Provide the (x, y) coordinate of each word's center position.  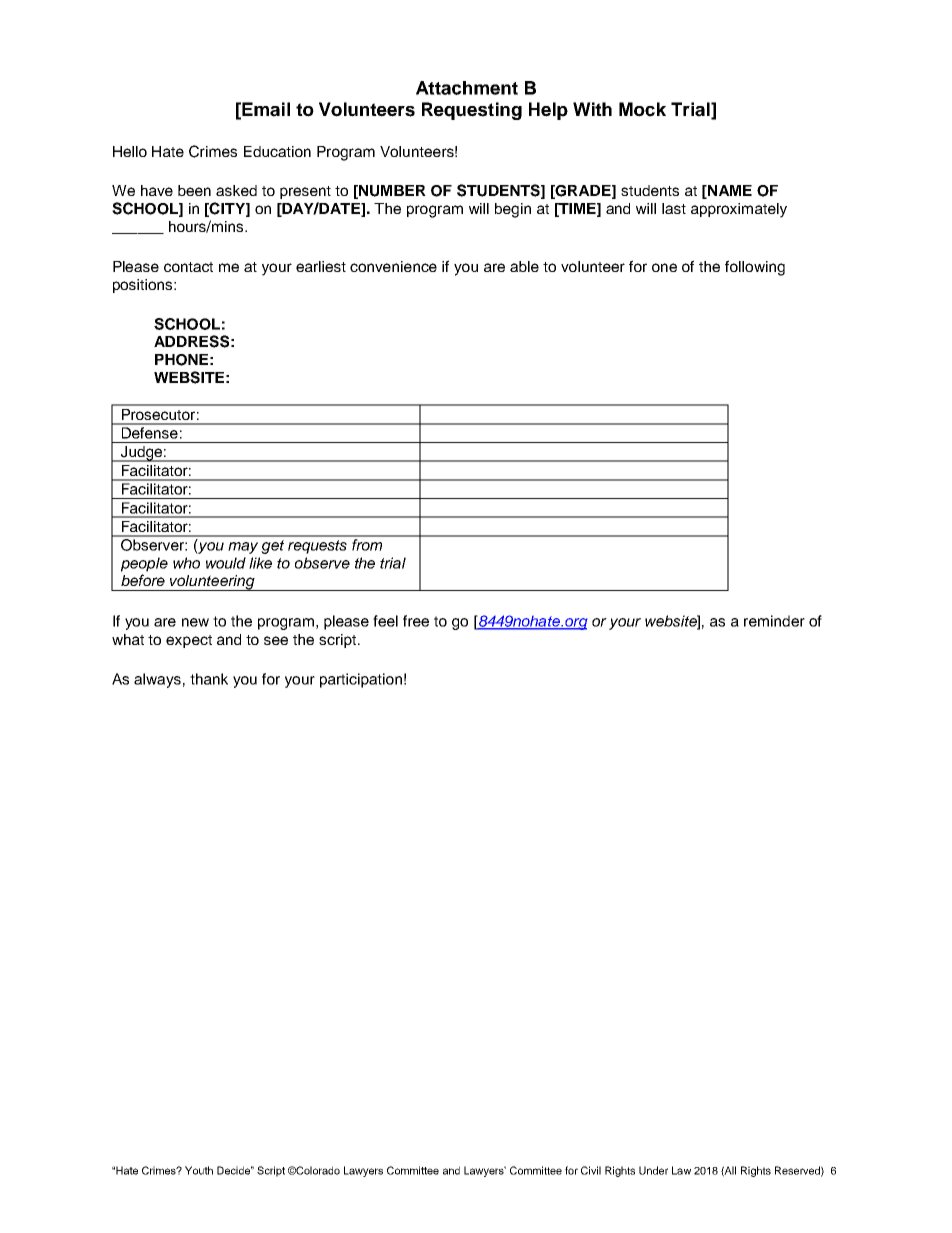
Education (277, 151)
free (416, 621)
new (195, 622)
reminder (774, 621)
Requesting (472, 111)
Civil (591, 1170)
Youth (199, 1170)
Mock (642, 109)
